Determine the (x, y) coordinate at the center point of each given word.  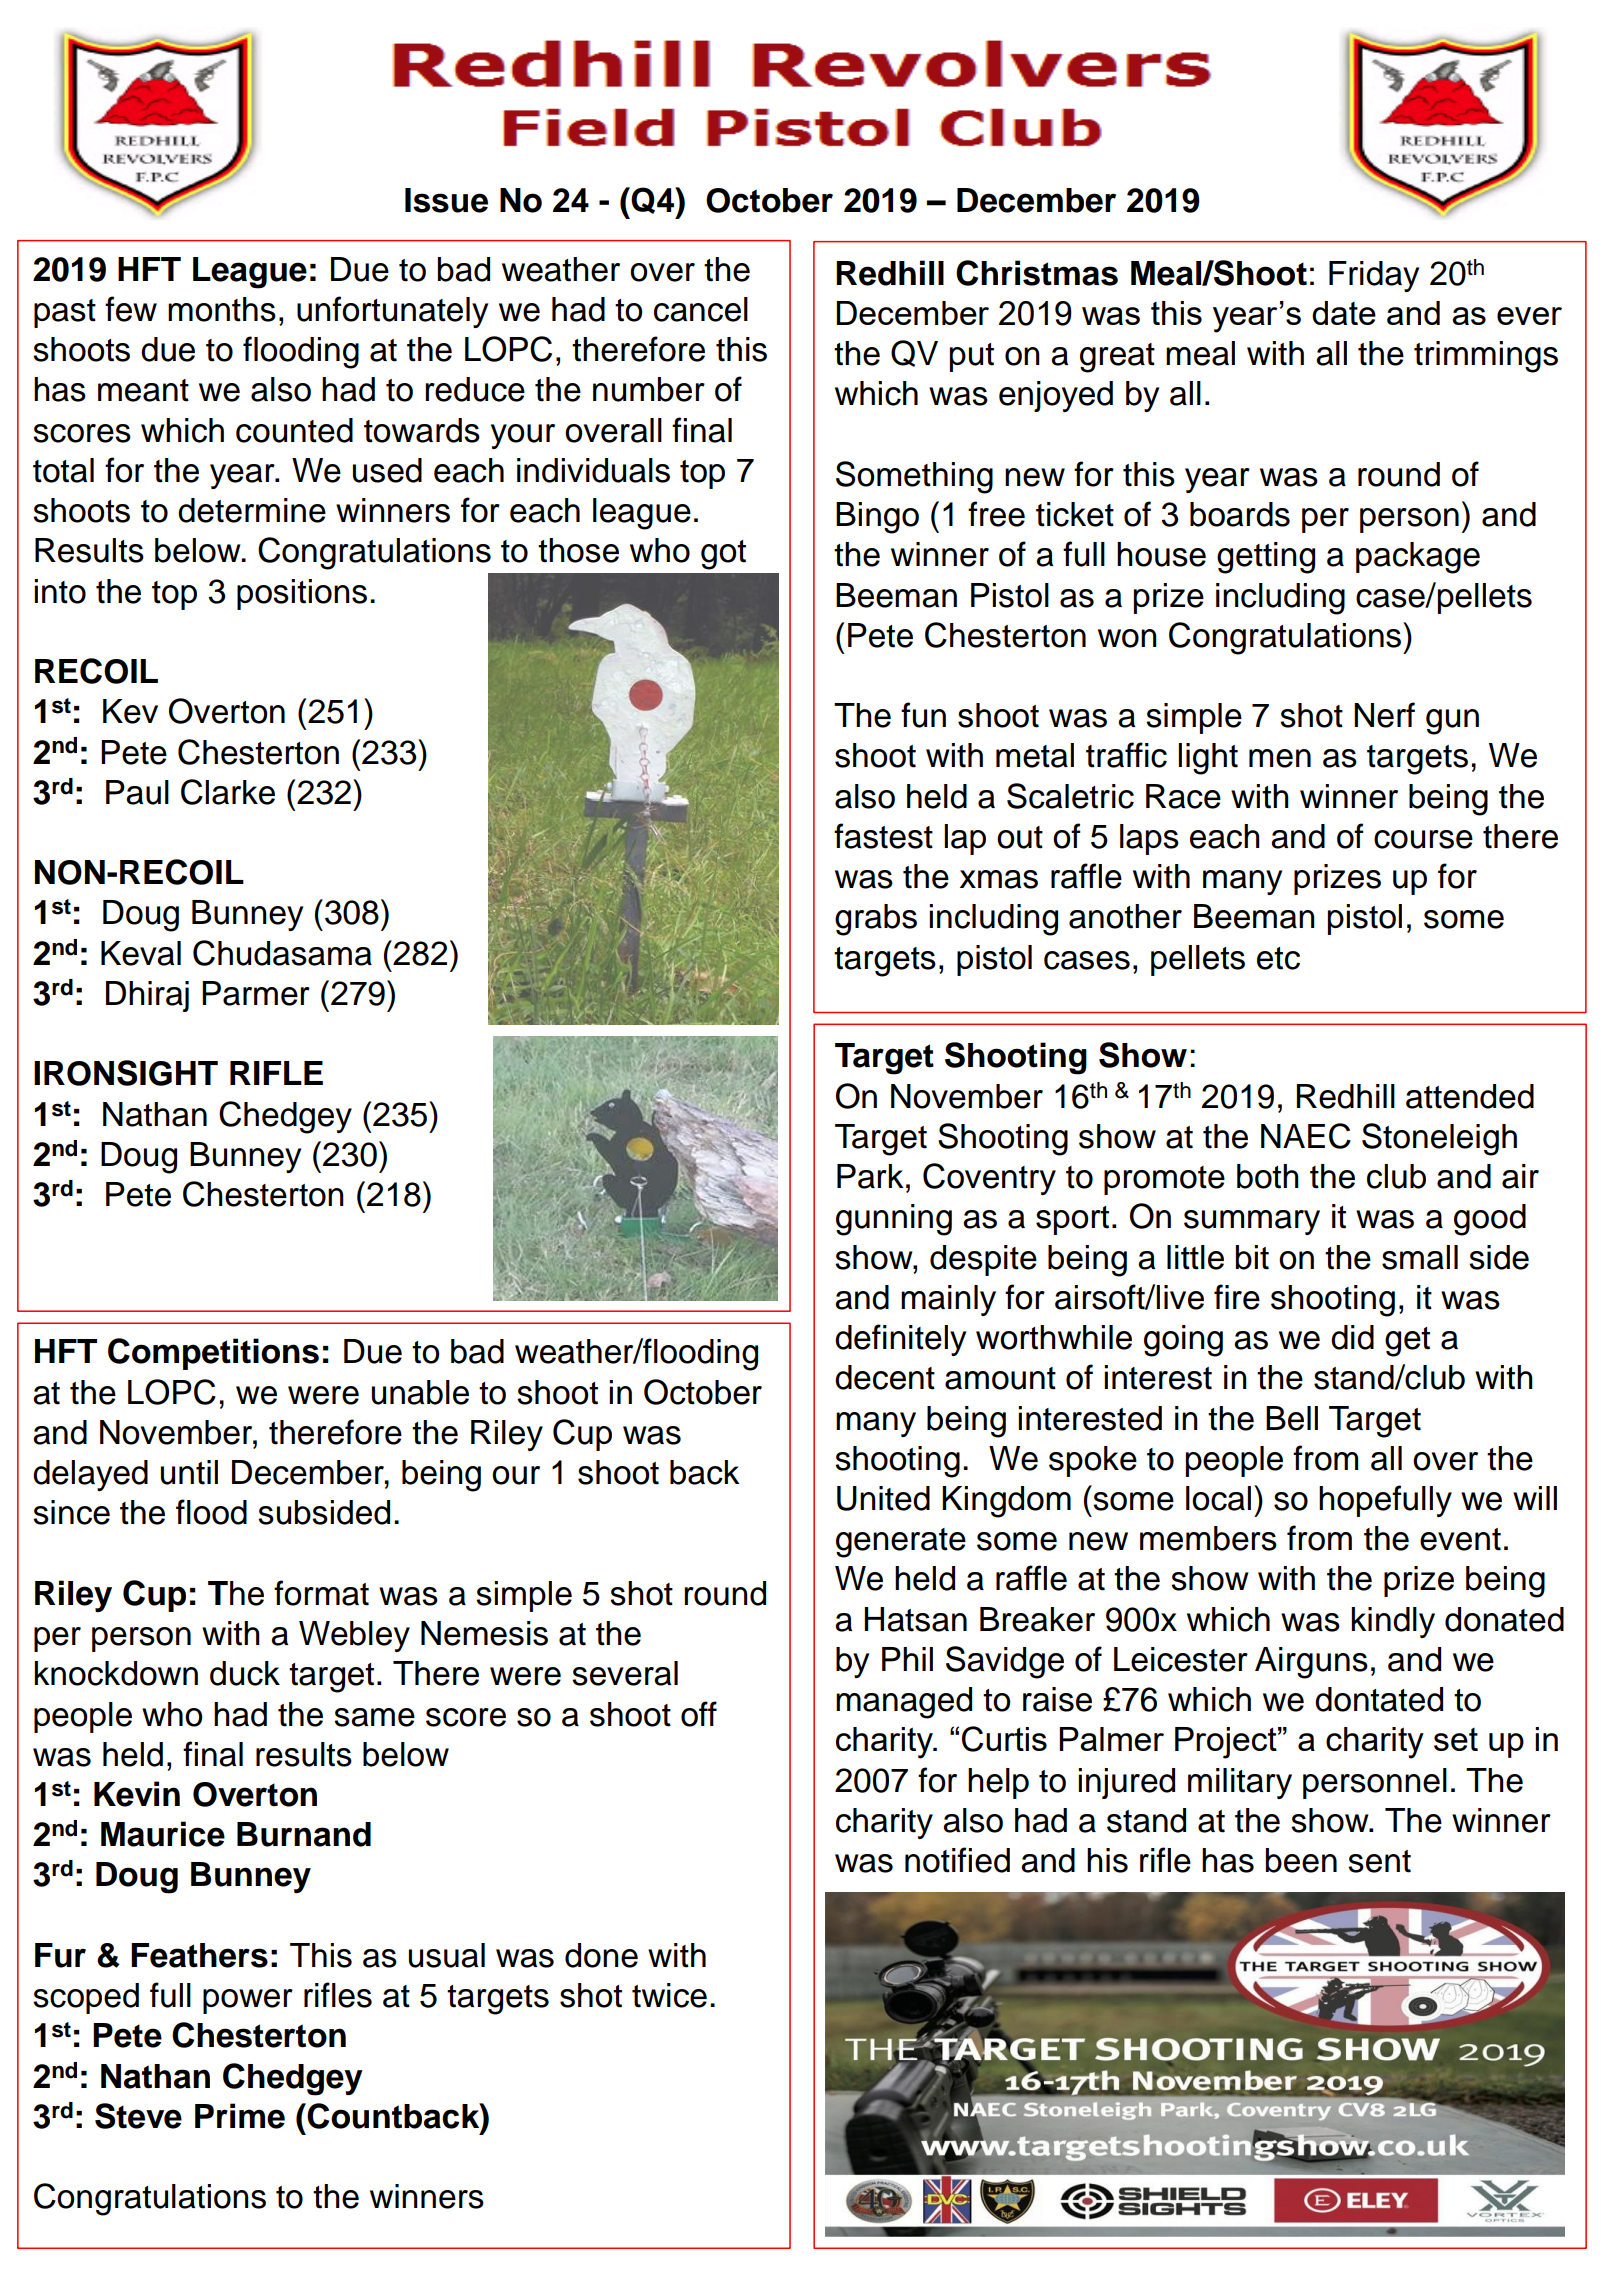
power (248, 2001)
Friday (1374, 276)
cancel (701, 309)
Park (870, 1176)
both (1268, 1176)
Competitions (213, 1354)
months (222, 309)
